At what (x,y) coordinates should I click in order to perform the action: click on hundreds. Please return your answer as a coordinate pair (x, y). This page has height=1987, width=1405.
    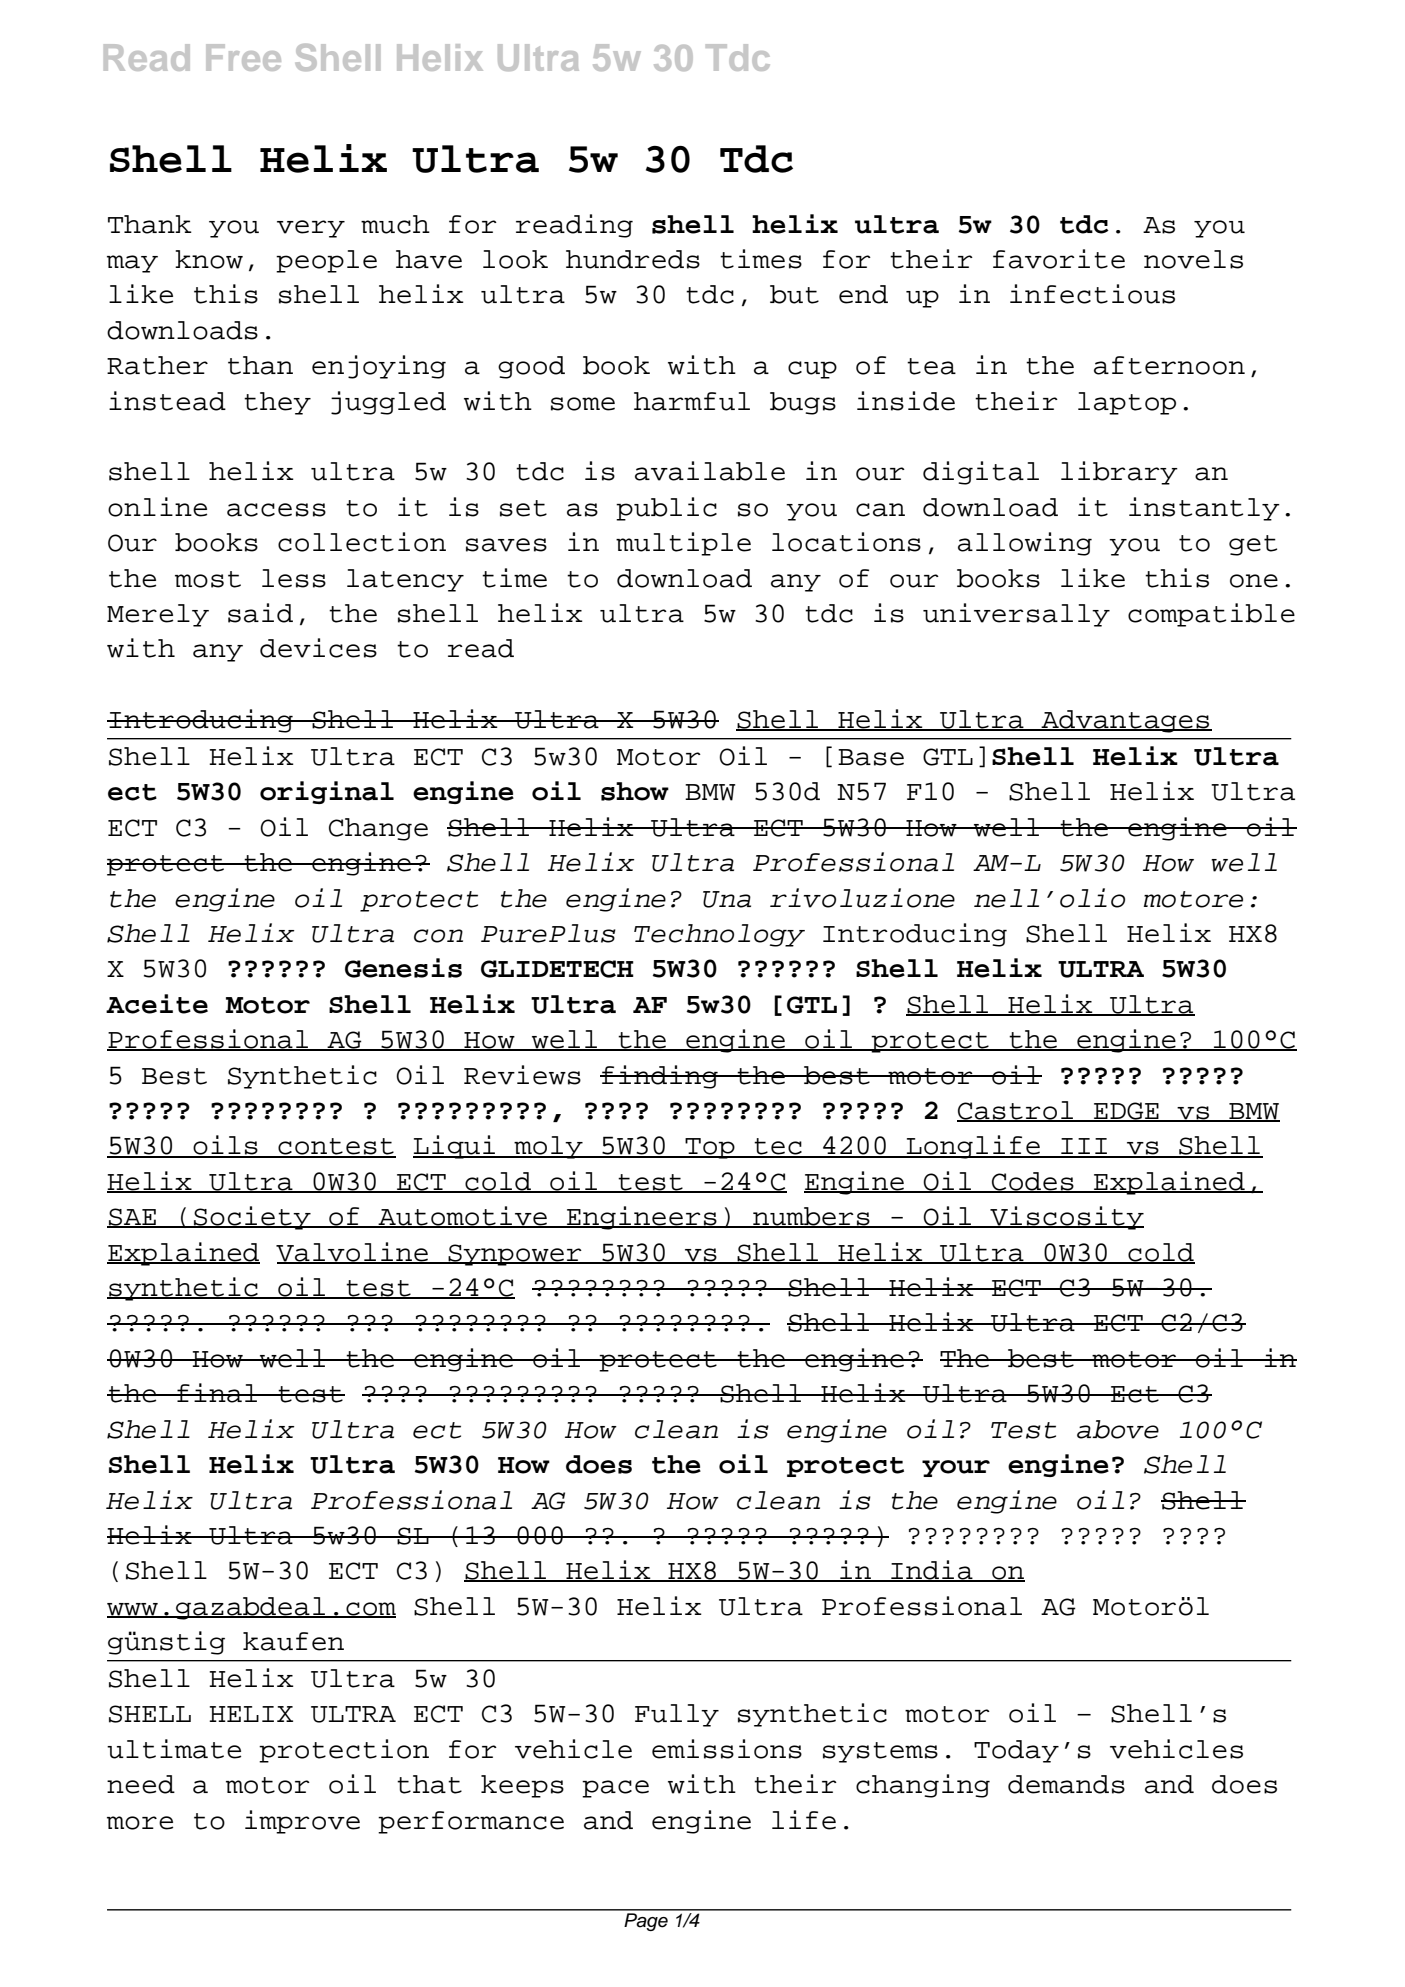
    Looking at the image, I should click on (633, 259).
